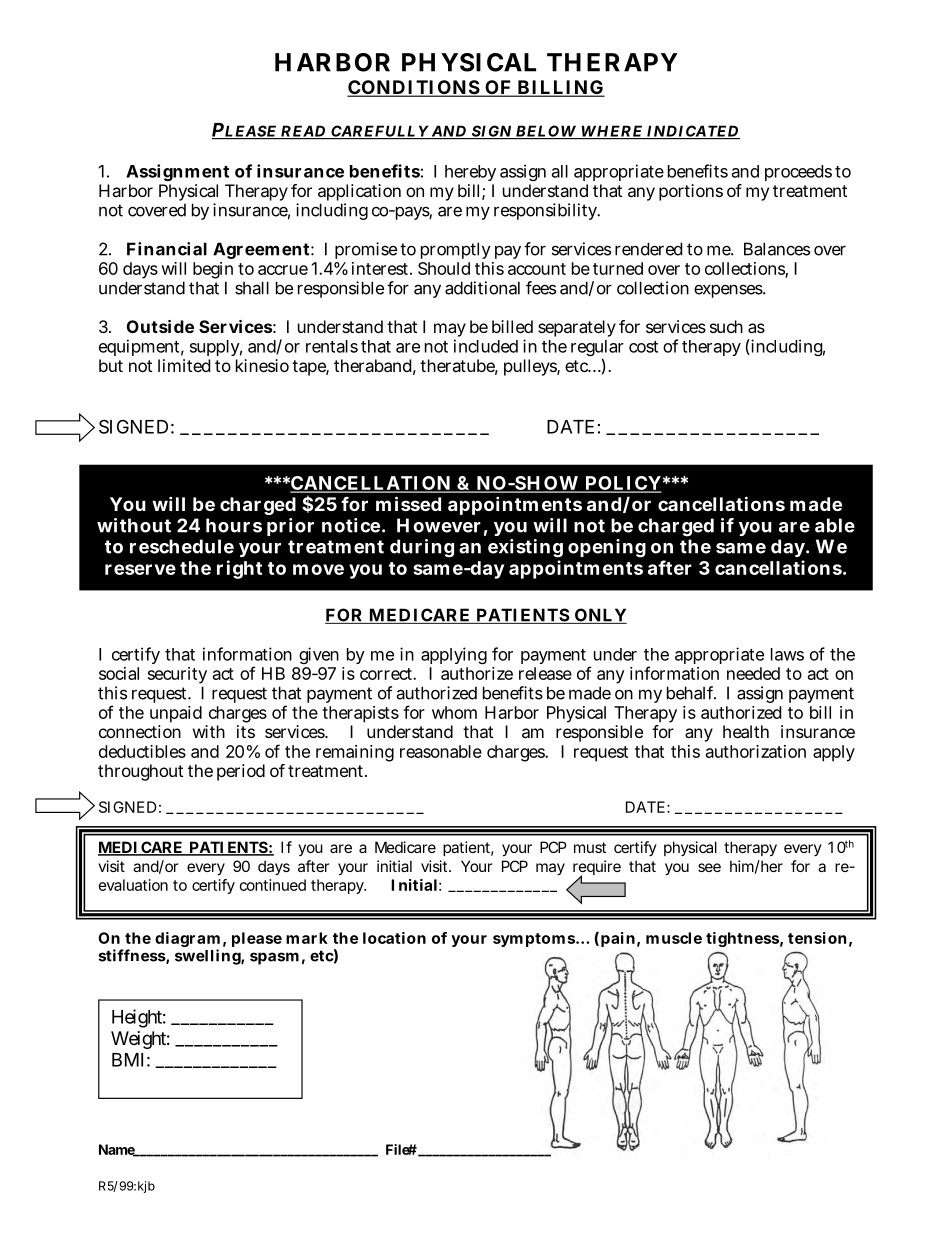 Image resolution: width=952 pixels, height=1233 pixels. I want to click on reschedule, so click(182, 546).
